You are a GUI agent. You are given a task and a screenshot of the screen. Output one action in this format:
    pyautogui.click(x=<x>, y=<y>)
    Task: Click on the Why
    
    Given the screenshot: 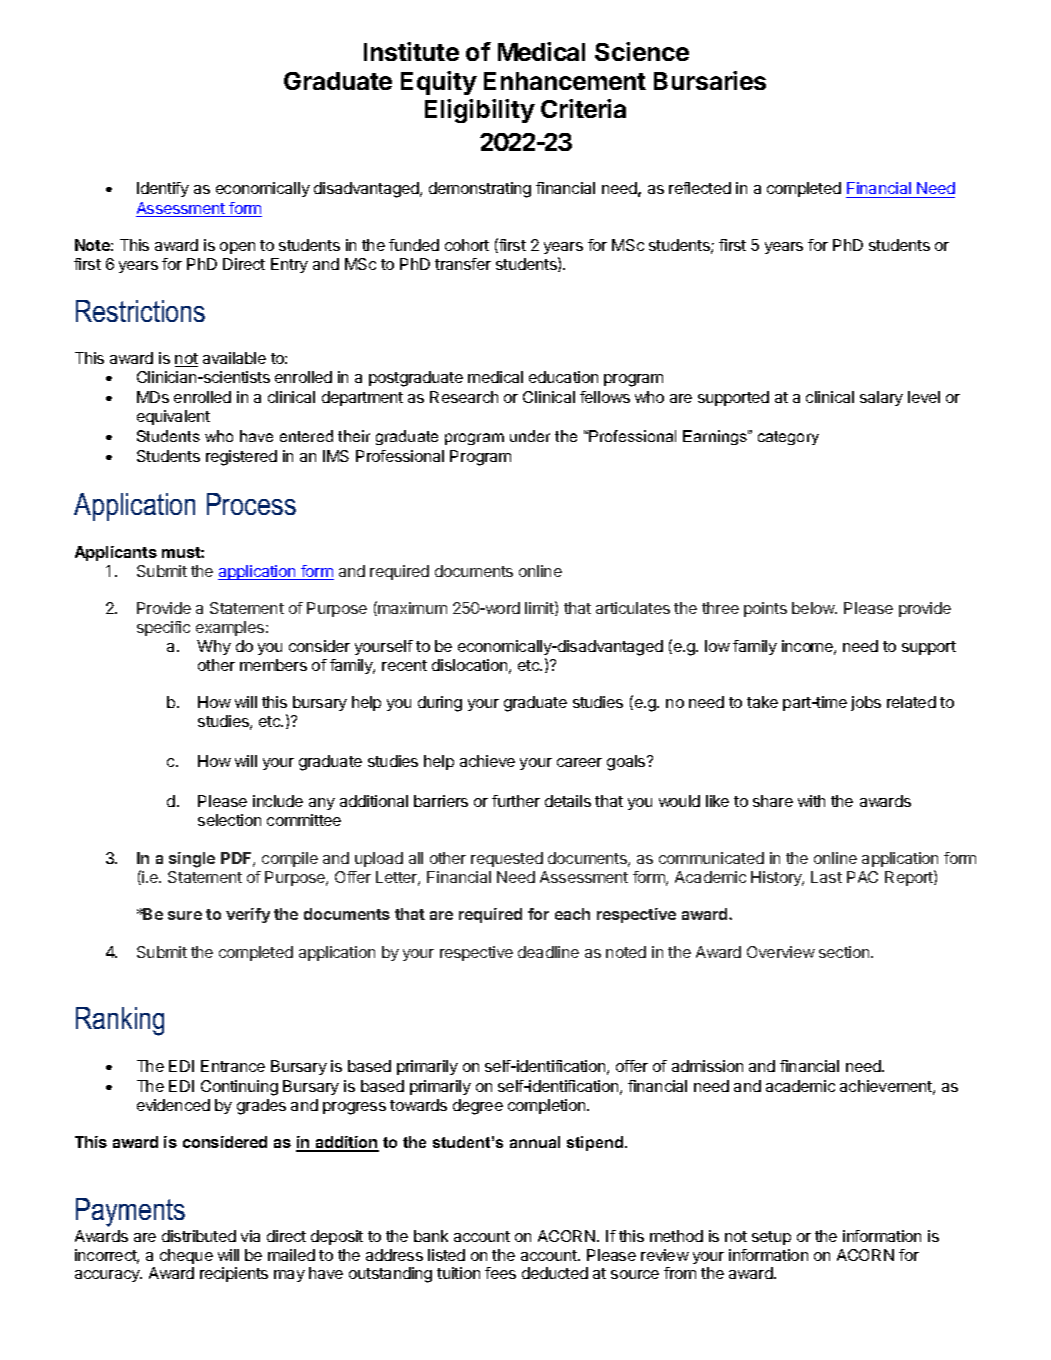 What is the action you would take?
    pyautogui.click(x=214, y=647)
